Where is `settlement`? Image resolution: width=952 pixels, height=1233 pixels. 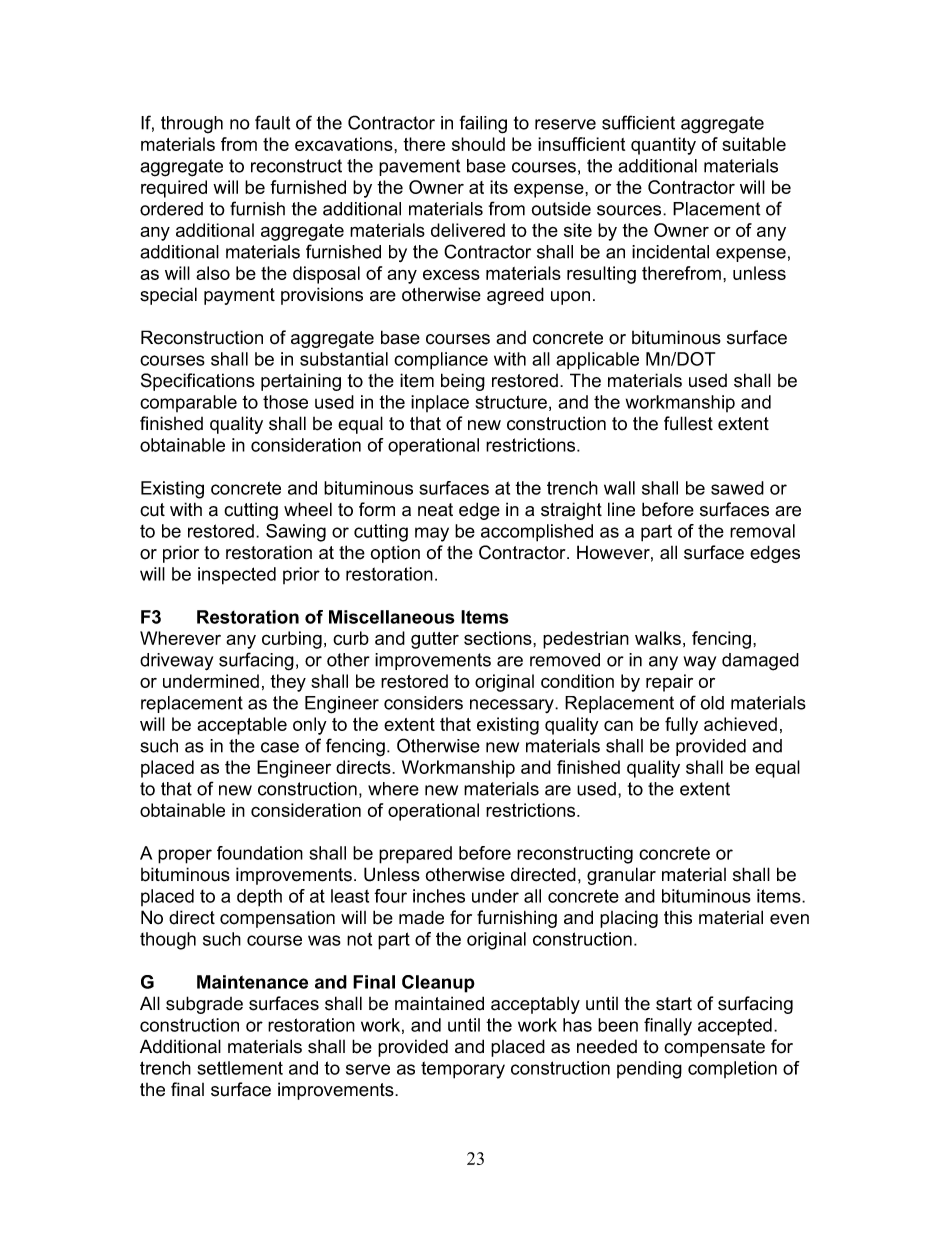 settlement is located at coordinates (240, 1068).
